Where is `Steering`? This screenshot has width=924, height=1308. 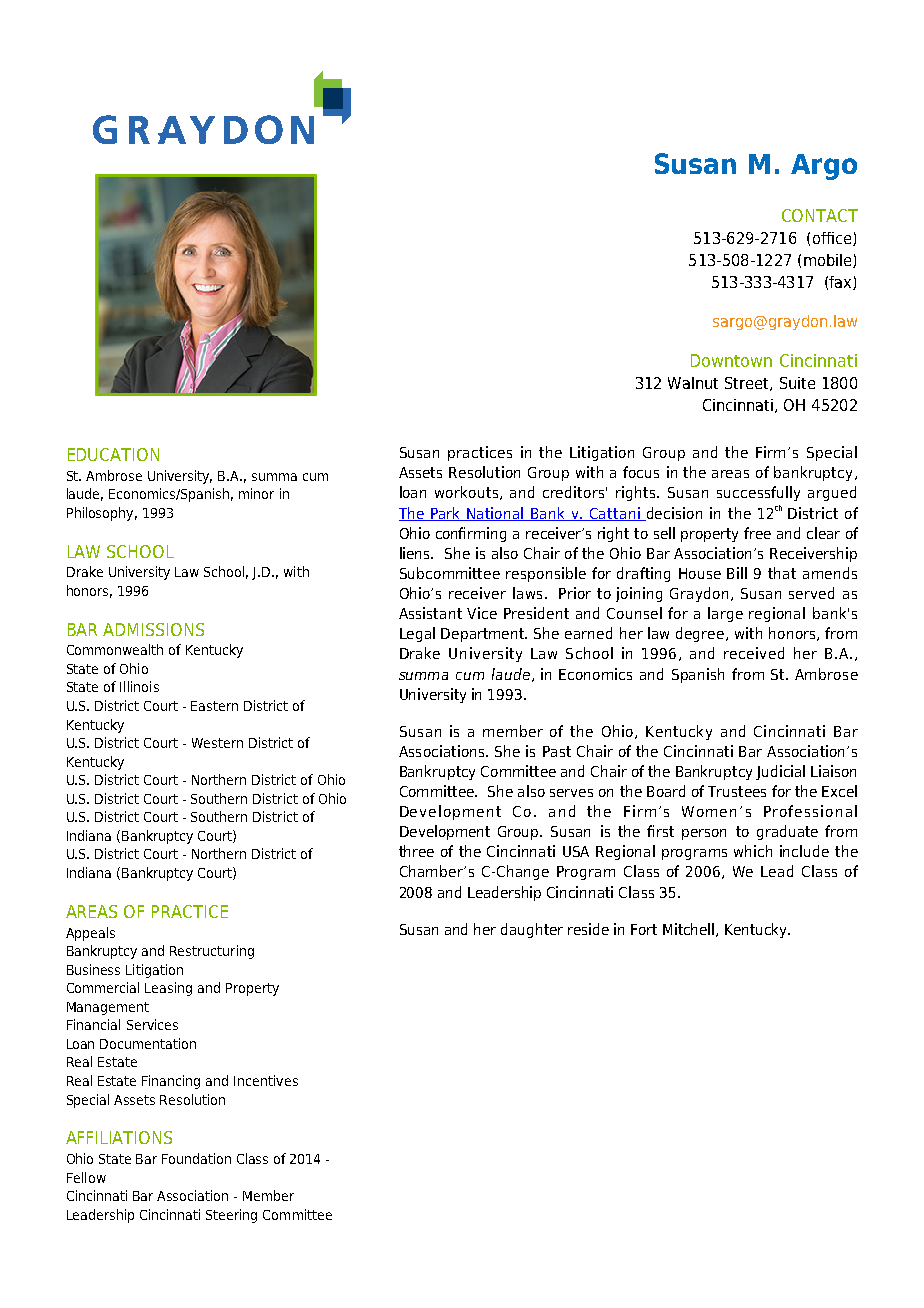
Steering is located at coordinates (231, 1216).
